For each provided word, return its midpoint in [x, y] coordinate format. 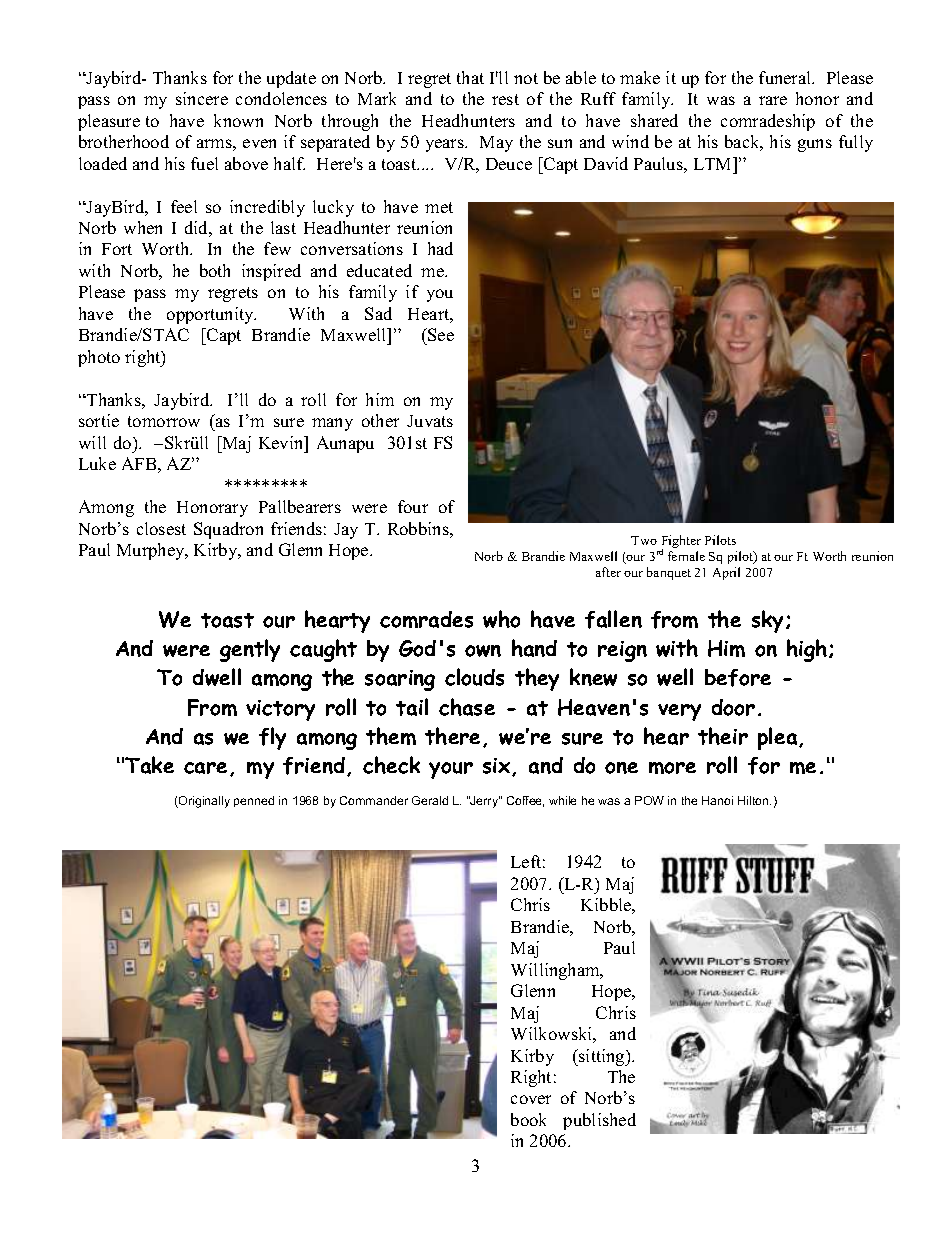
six [498, 767]
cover [531, 1099]
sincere [202, 98]
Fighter [681, 543]
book [528, 1119]
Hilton [754, 800]
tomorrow [164, 421]
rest [505, 99]
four [413, 506]
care [205, 768]
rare [773, 100]
